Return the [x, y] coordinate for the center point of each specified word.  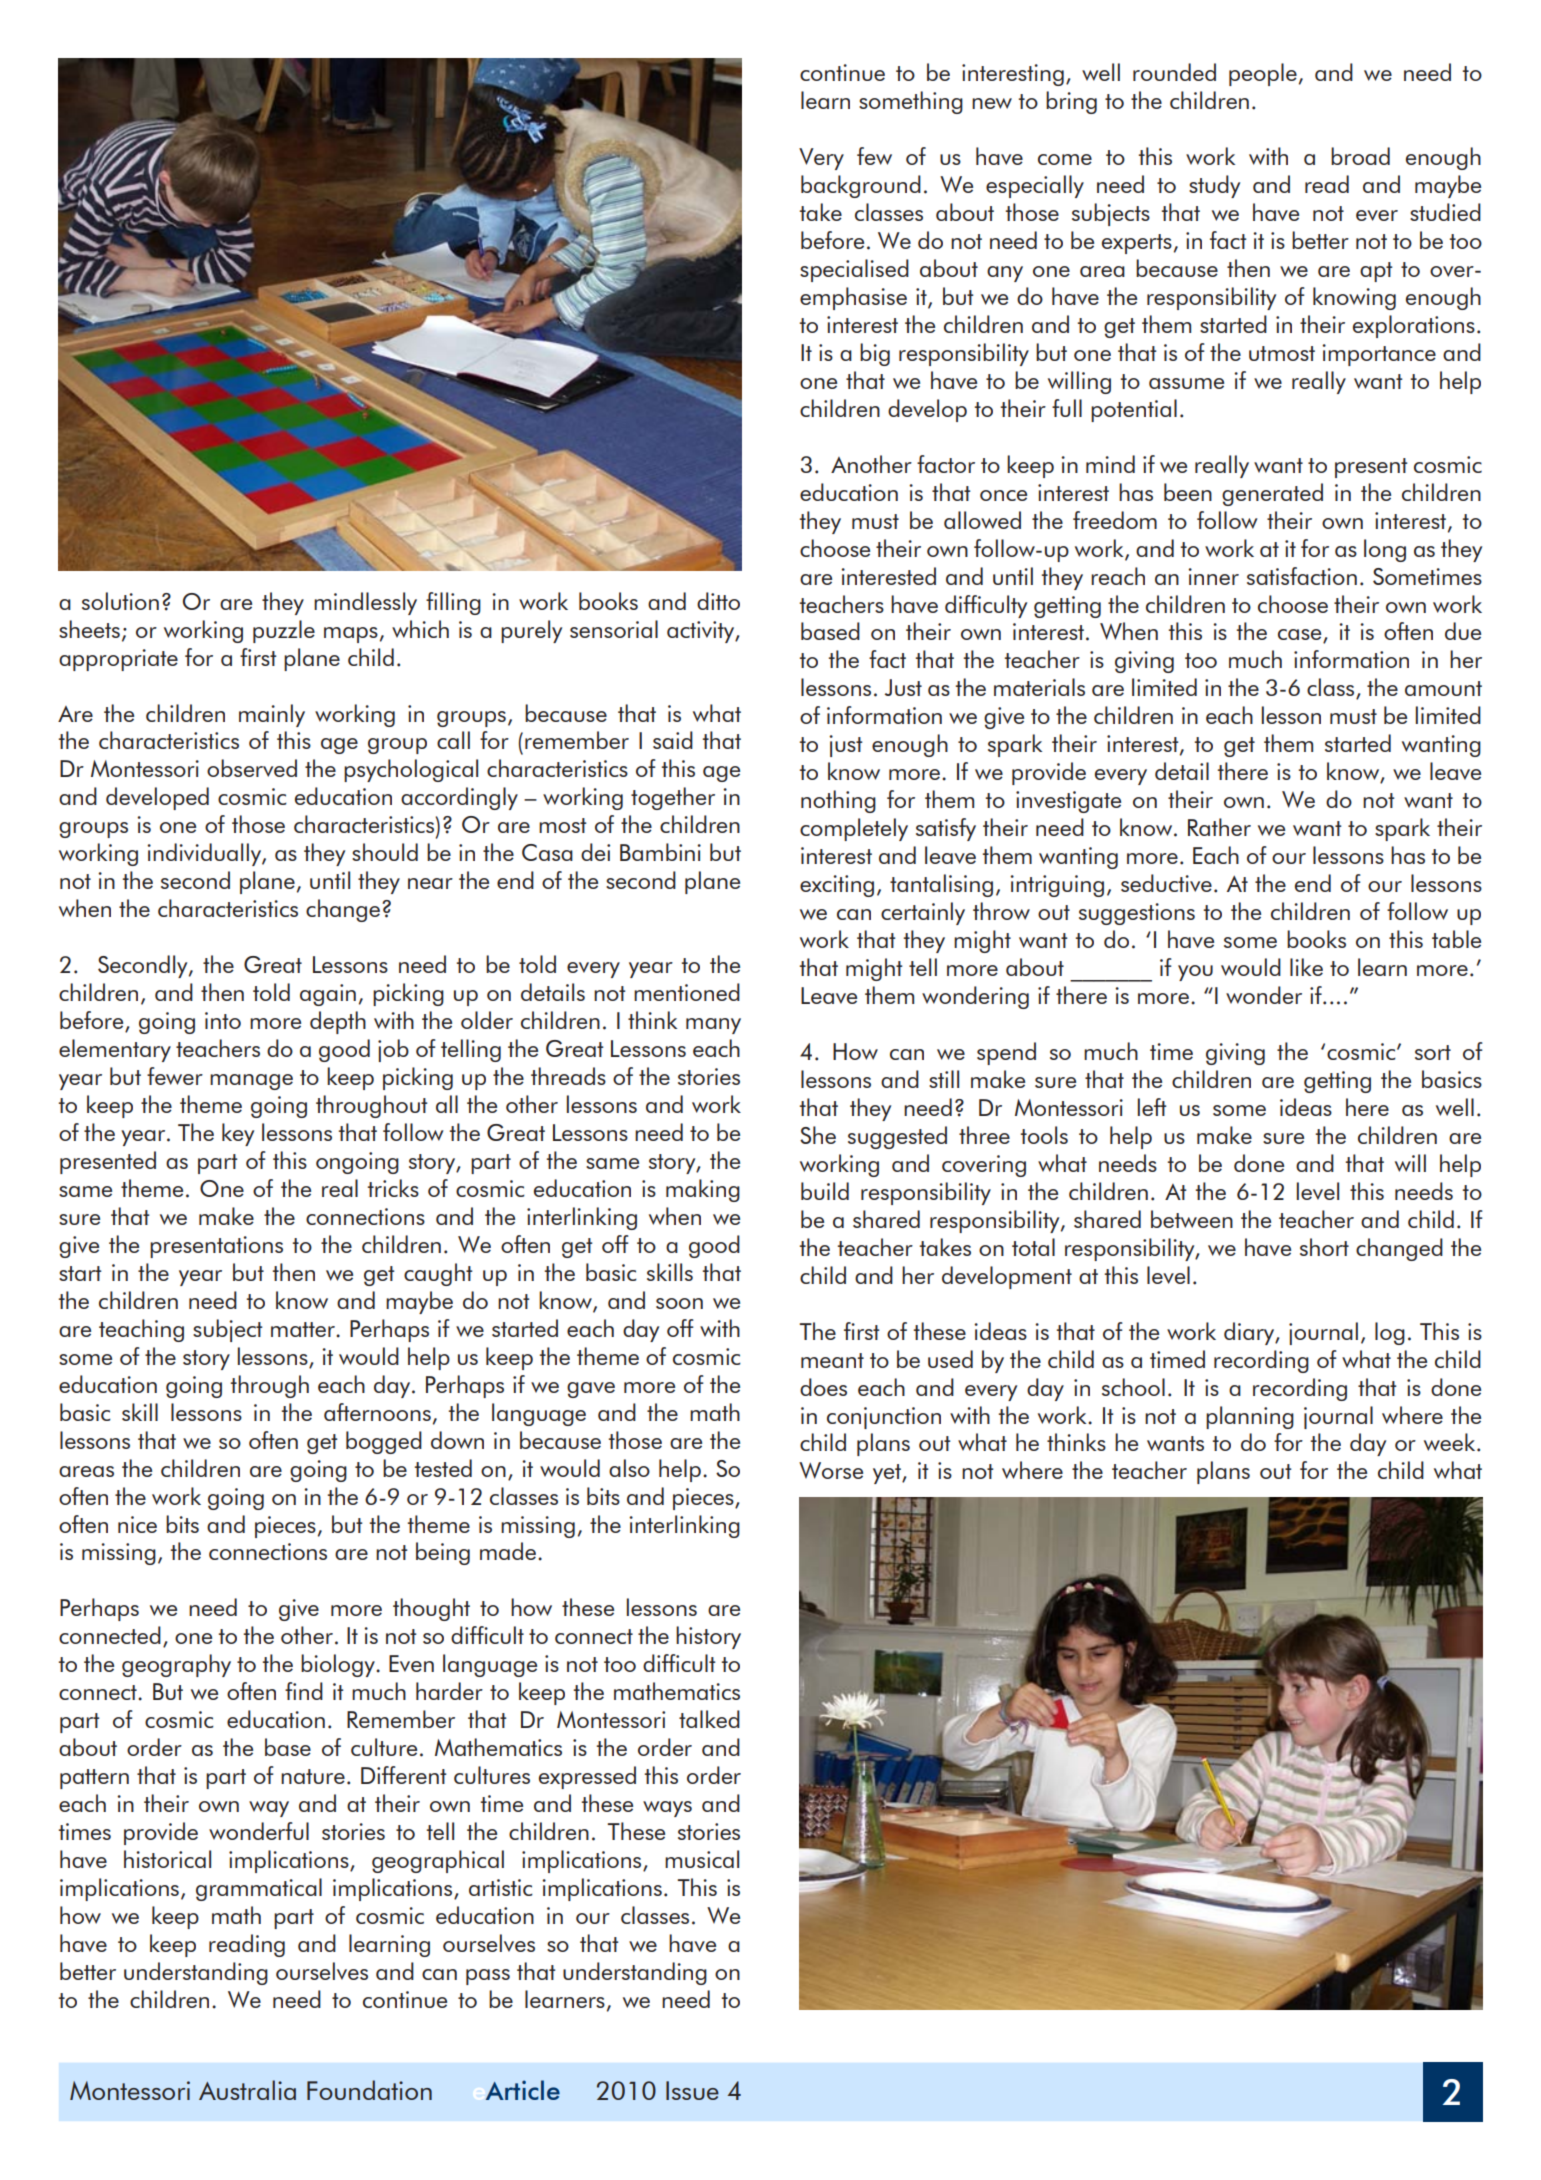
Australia [247, 2090]
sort [1433, 1052]
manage [251, 1082]
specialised [854, 270]
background [861, 186]
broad [1360, 156]
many [713, 1026]
